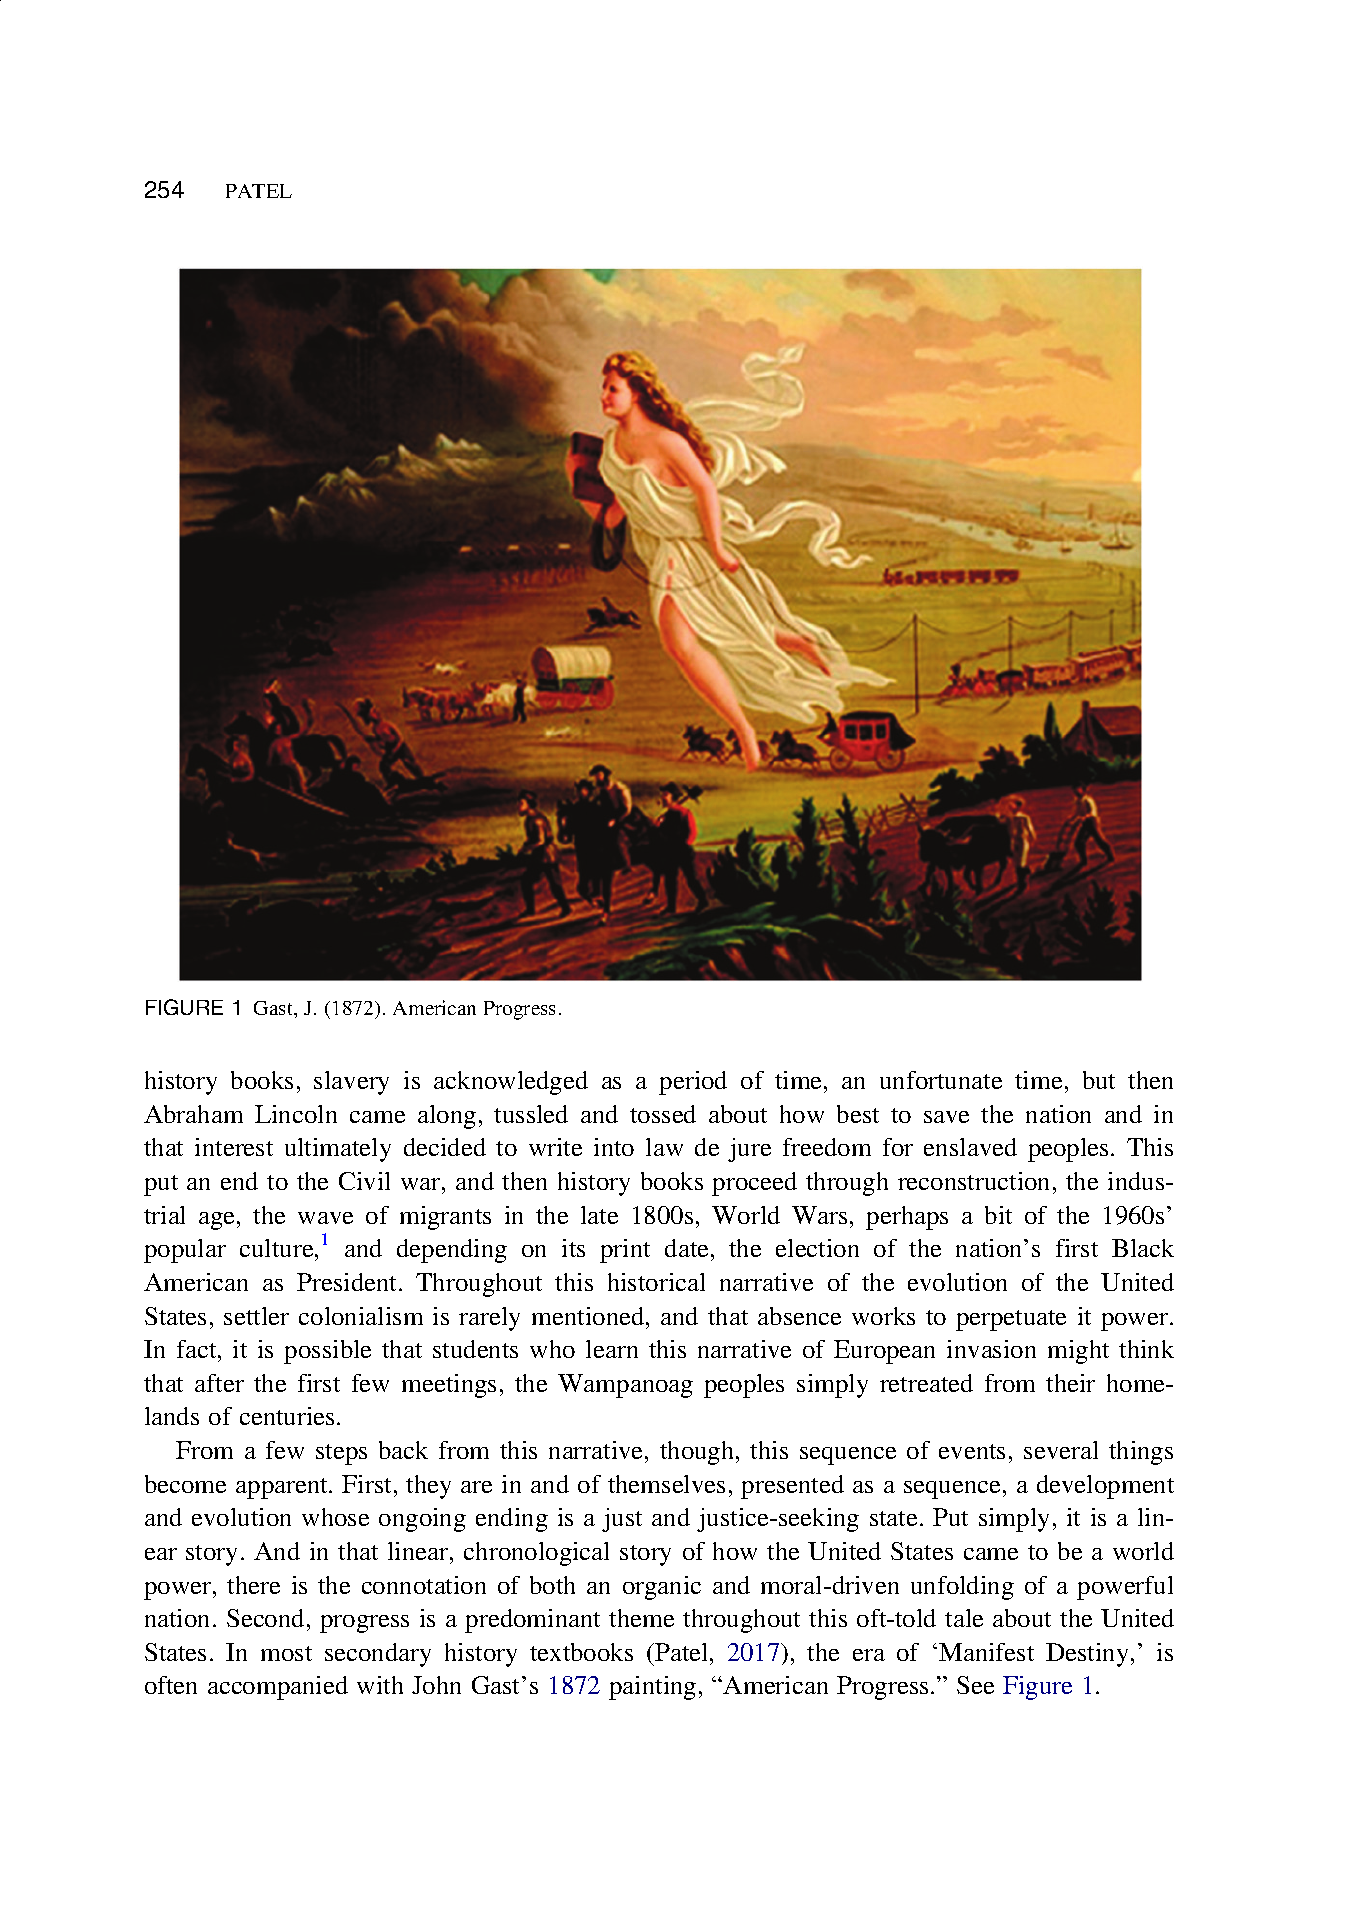 This document has height=1929, width=1351. I want to click on but, so click(1099, 1080).
